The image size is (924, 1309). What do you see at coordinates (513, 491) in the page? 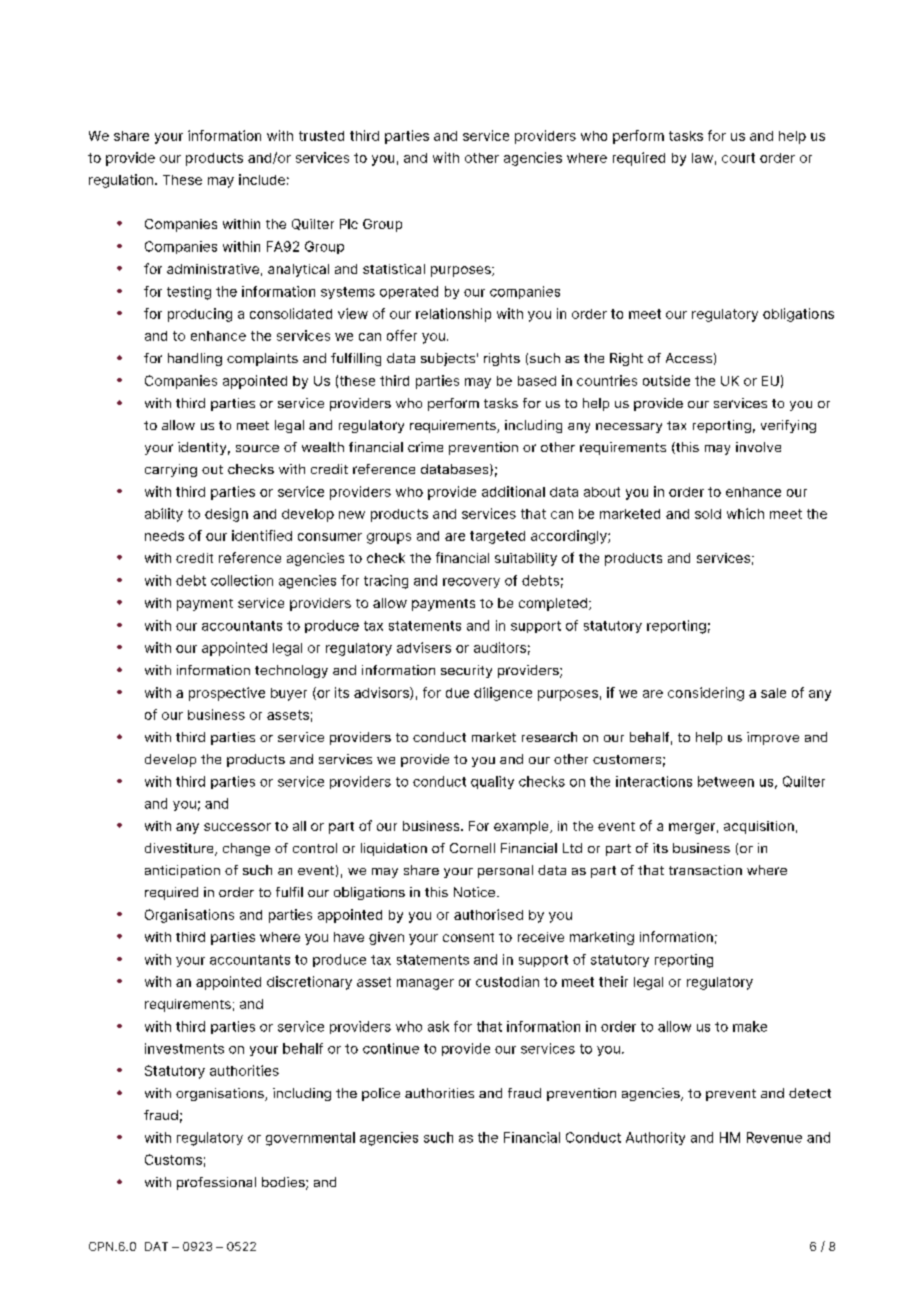
I see `additional` at bounding box center [513, 491].
